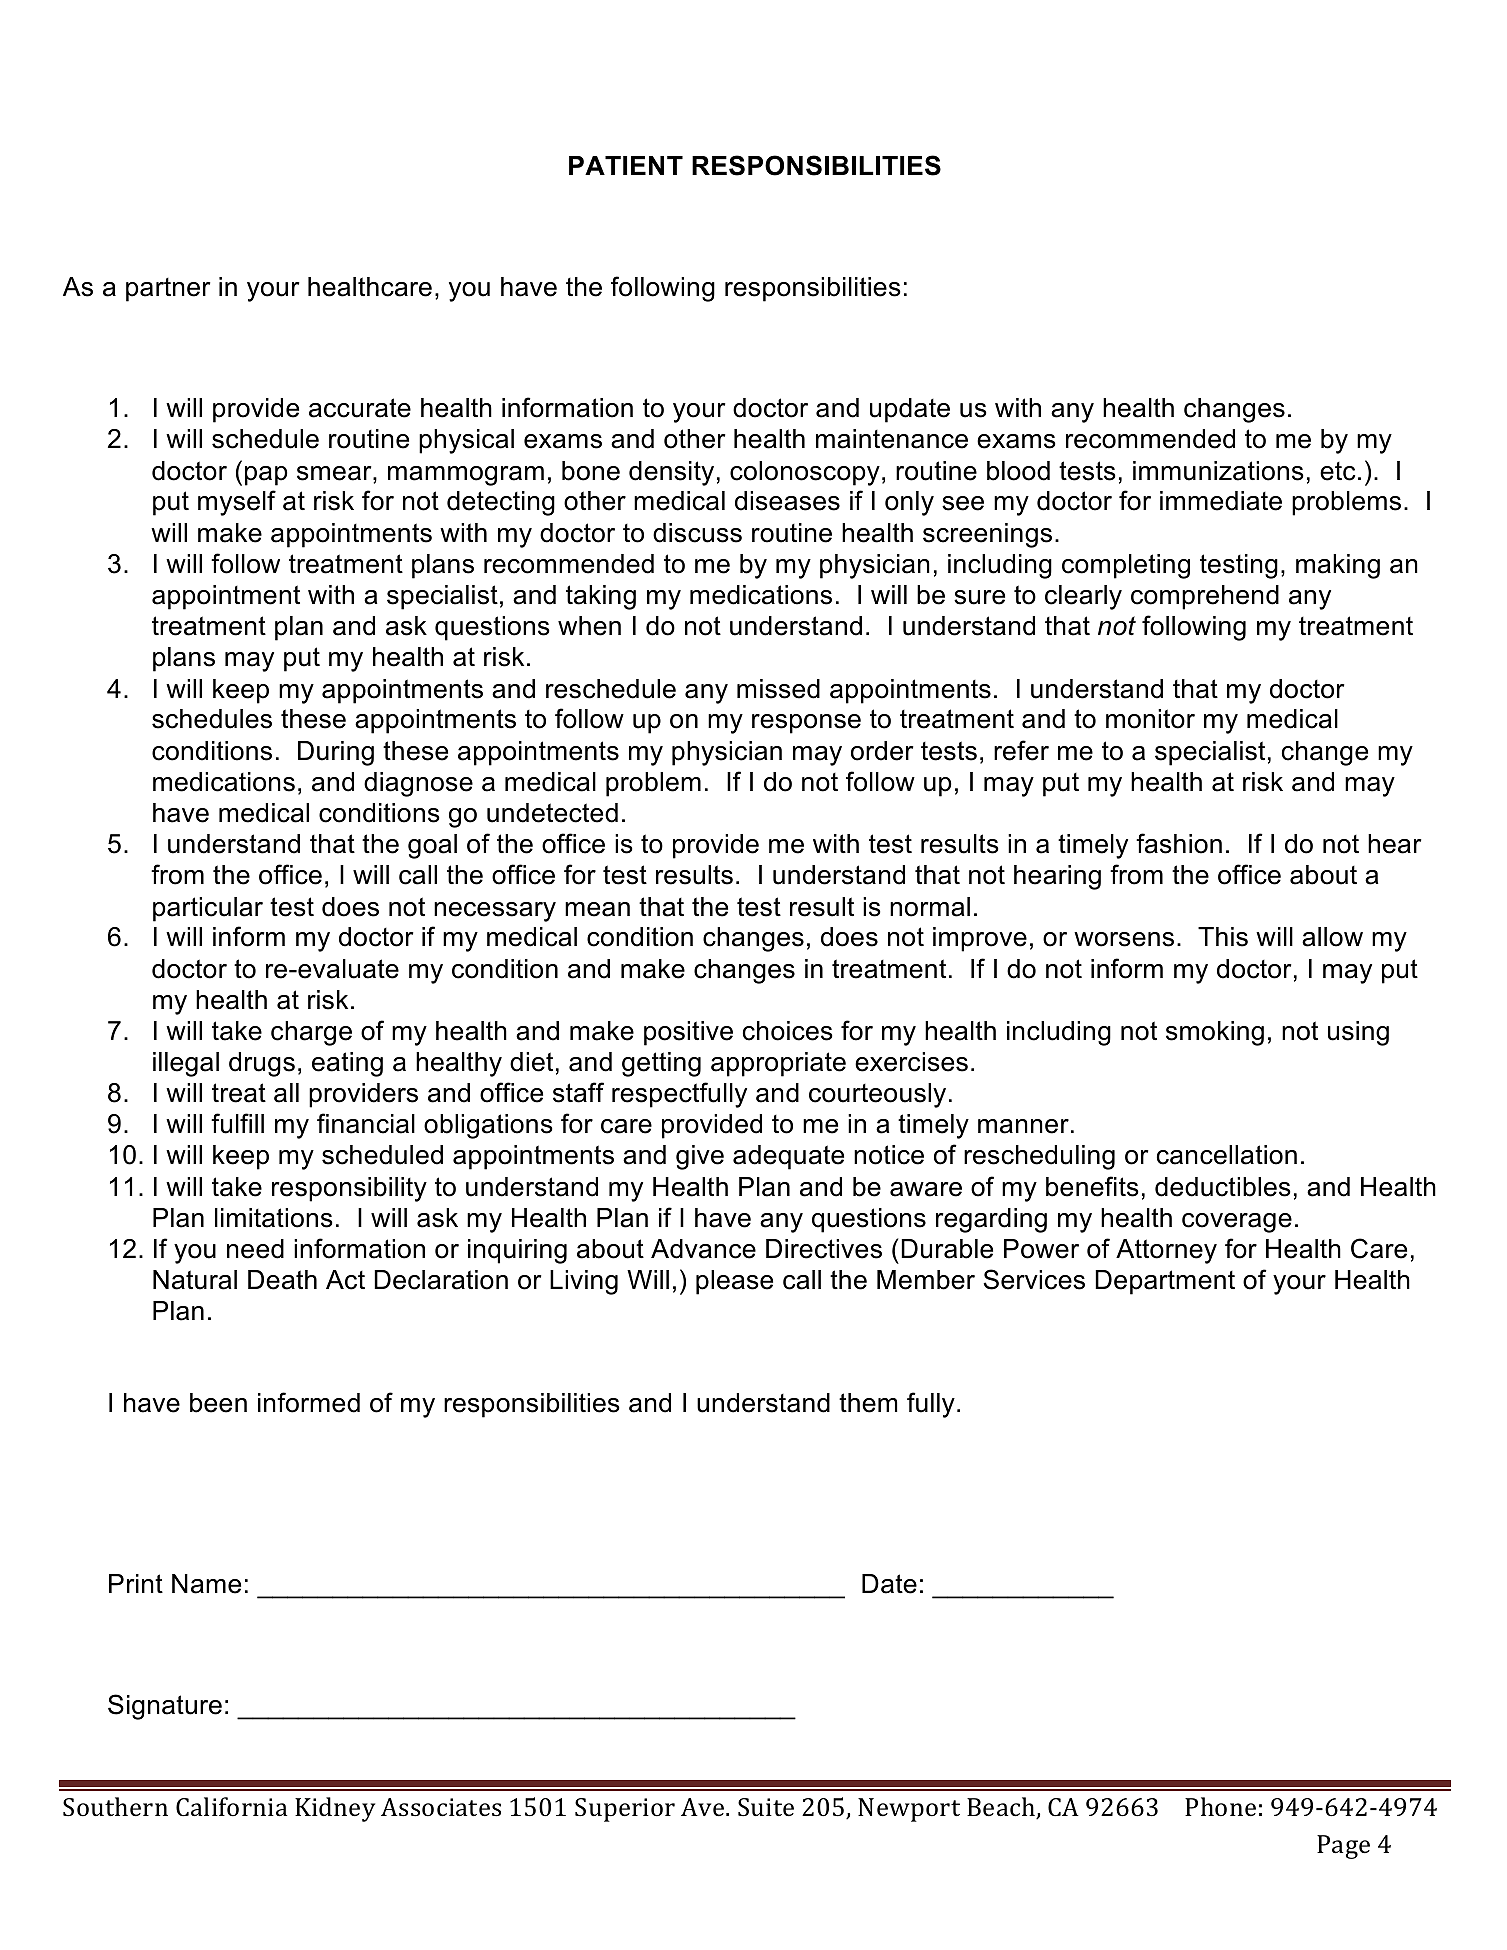  What do you see at coordinates (168, 290) in the document?
I see `partner` at bounding box center [168, 290].
